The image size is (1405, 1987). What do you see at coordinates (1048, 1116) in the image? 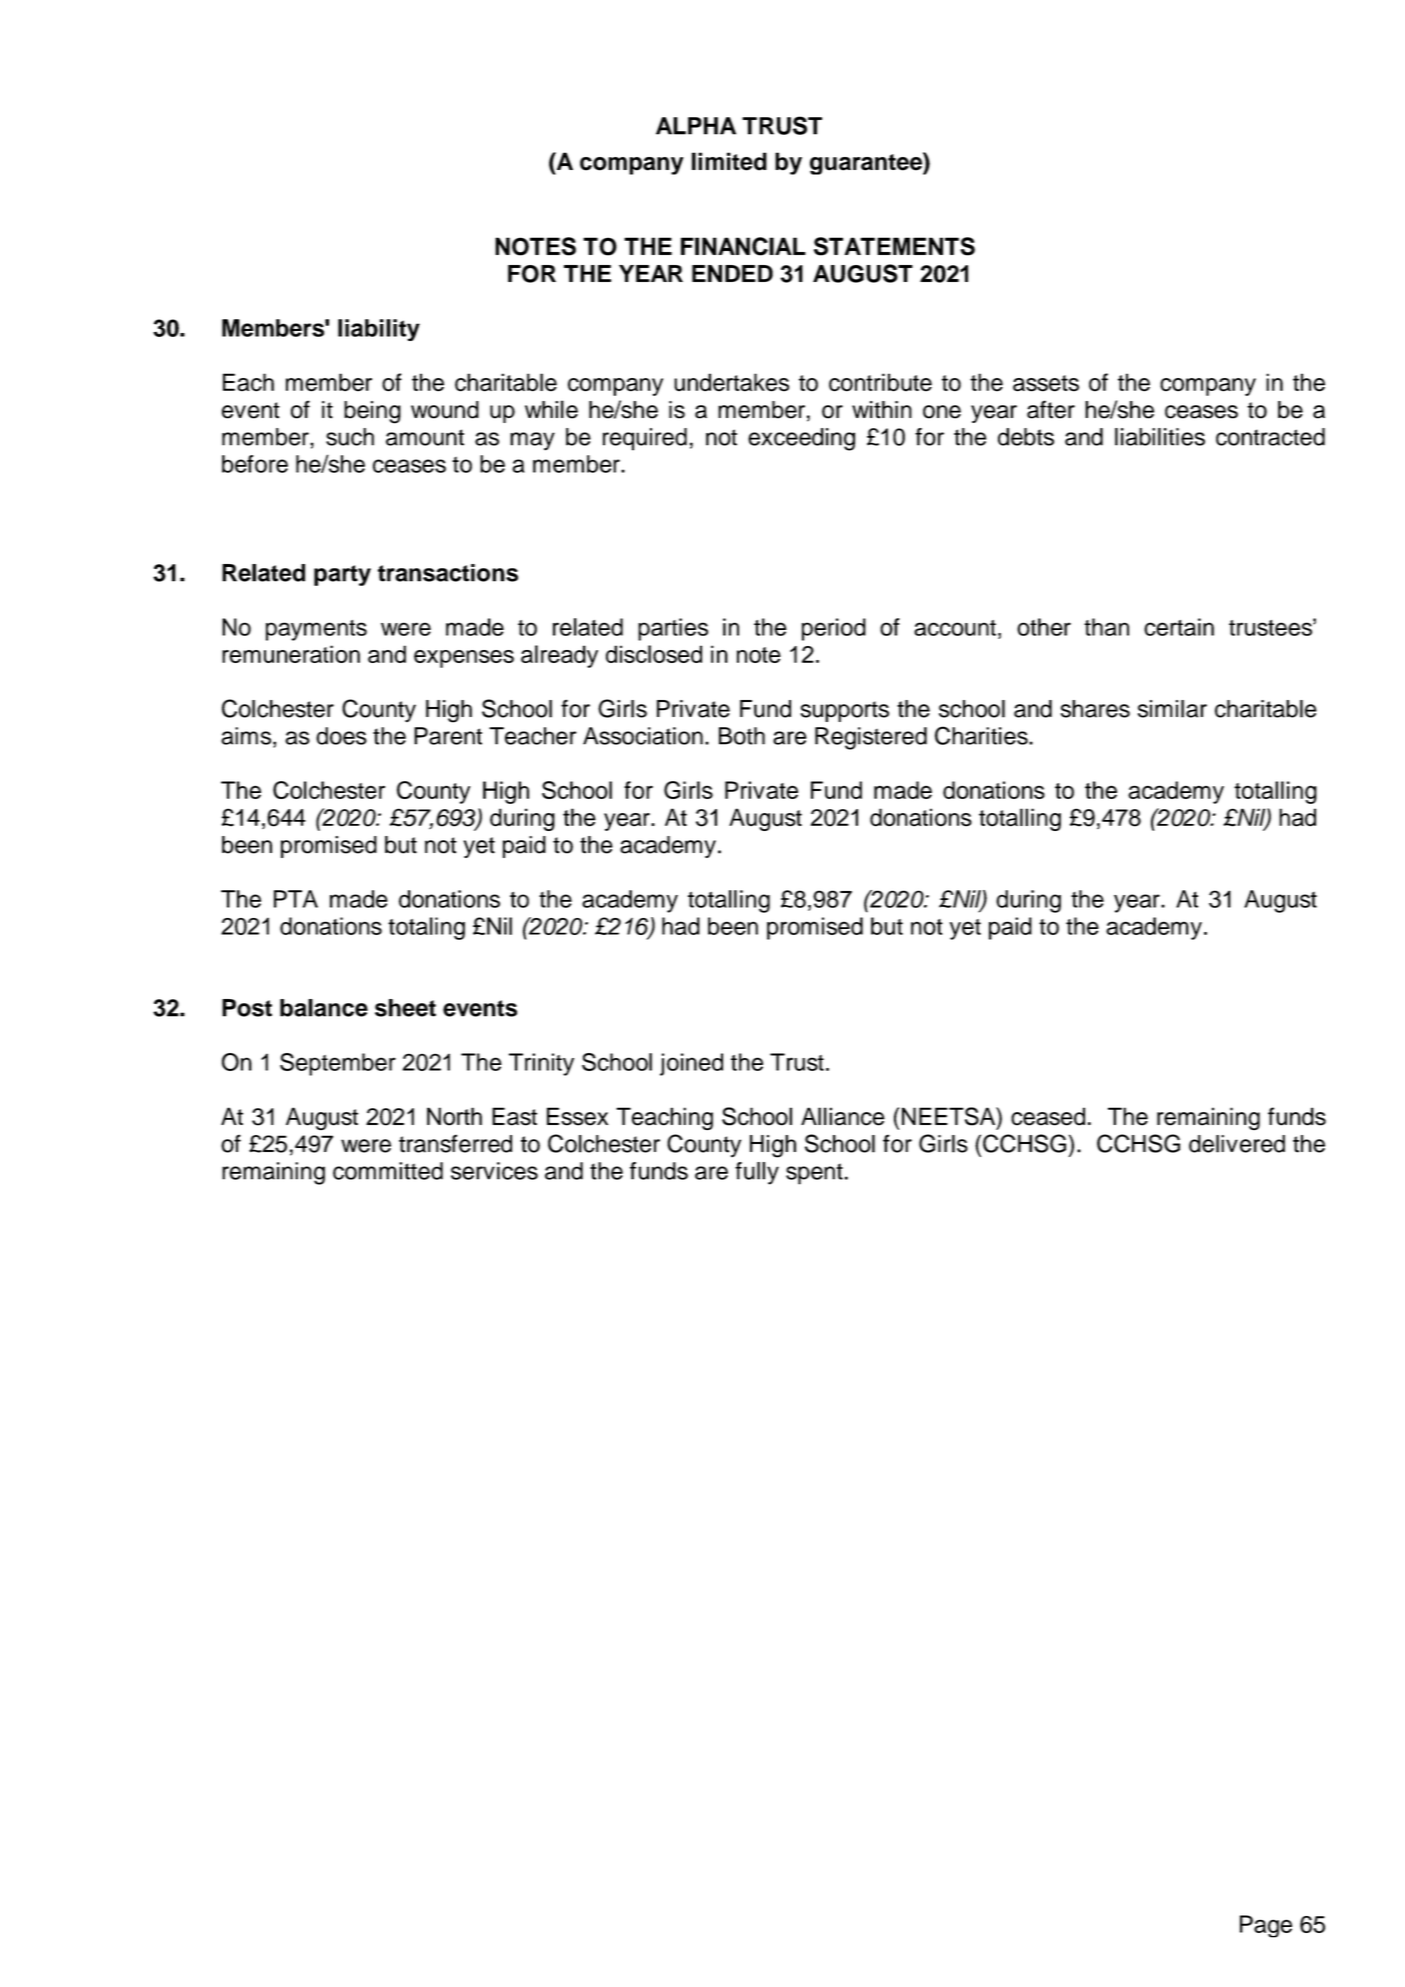
I see `ceased` at bounding box center [1048, 1116].
